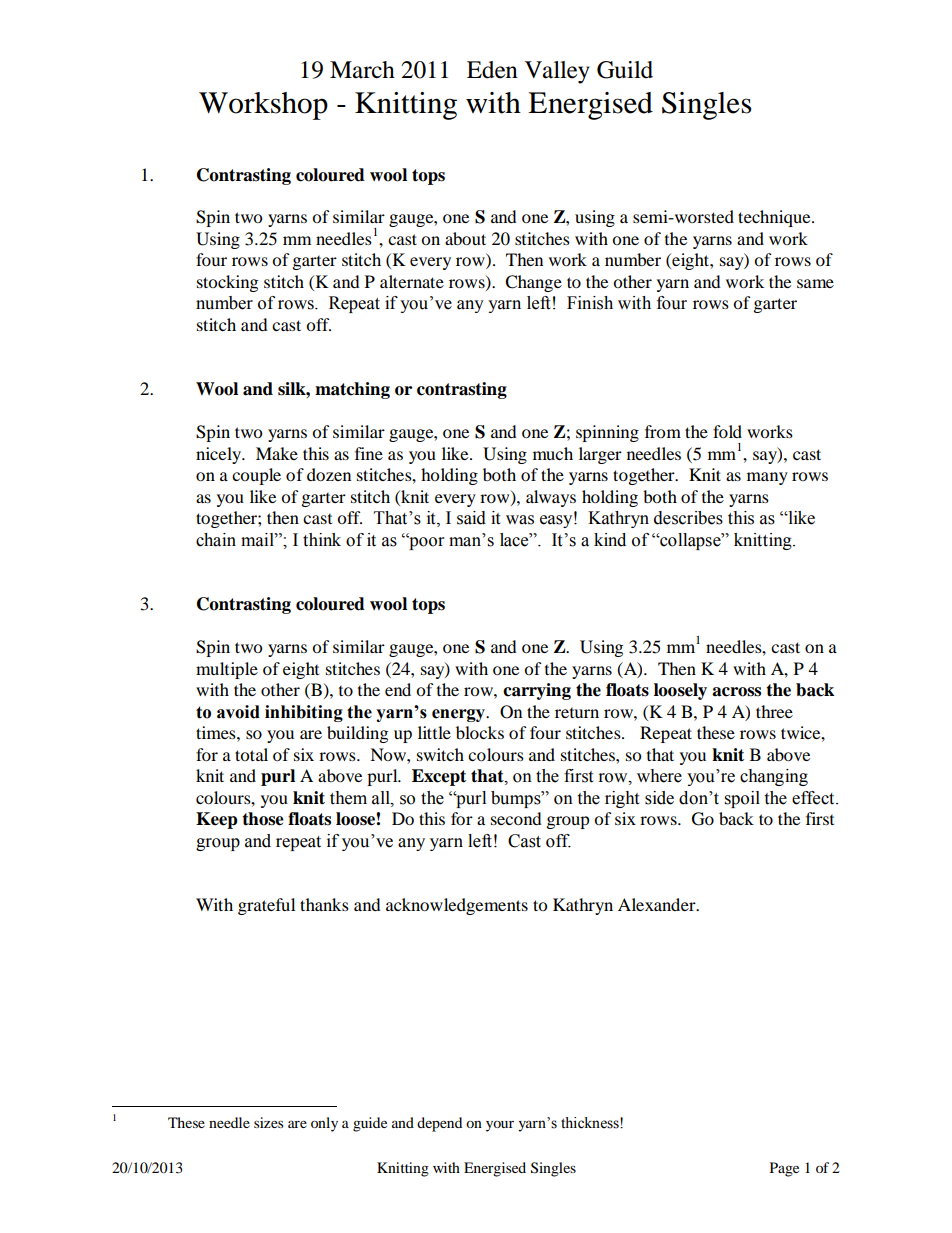 This screenshot has width=952, height=1233. Describe the element at coordinates (362, 70) in the screenshot. I see `March` at that location.
